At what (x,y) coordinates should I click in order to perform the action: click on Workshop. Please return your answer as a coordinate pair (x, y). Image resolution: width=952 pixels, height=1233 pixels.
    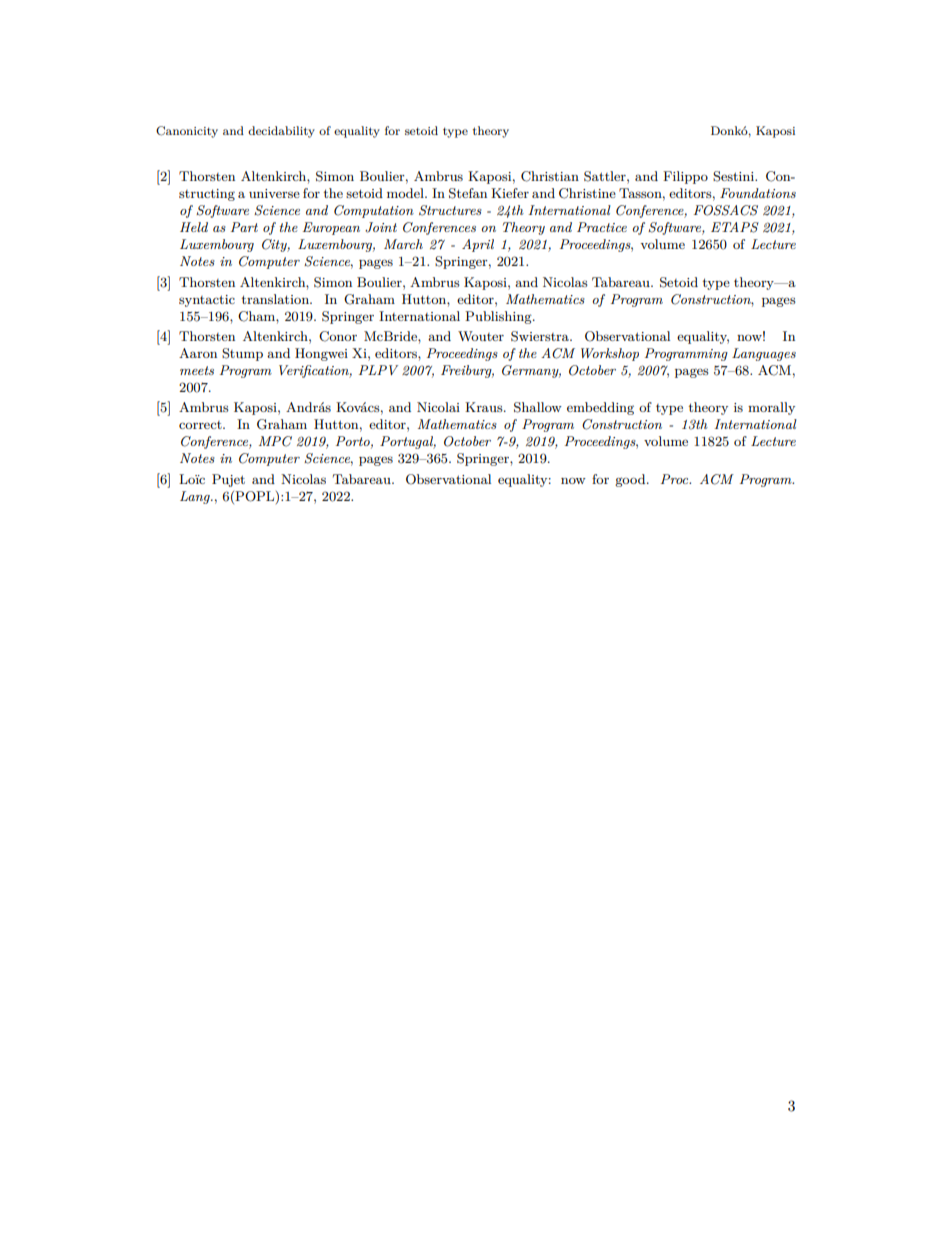
    Looking at the image, I should click on (610, 354).
